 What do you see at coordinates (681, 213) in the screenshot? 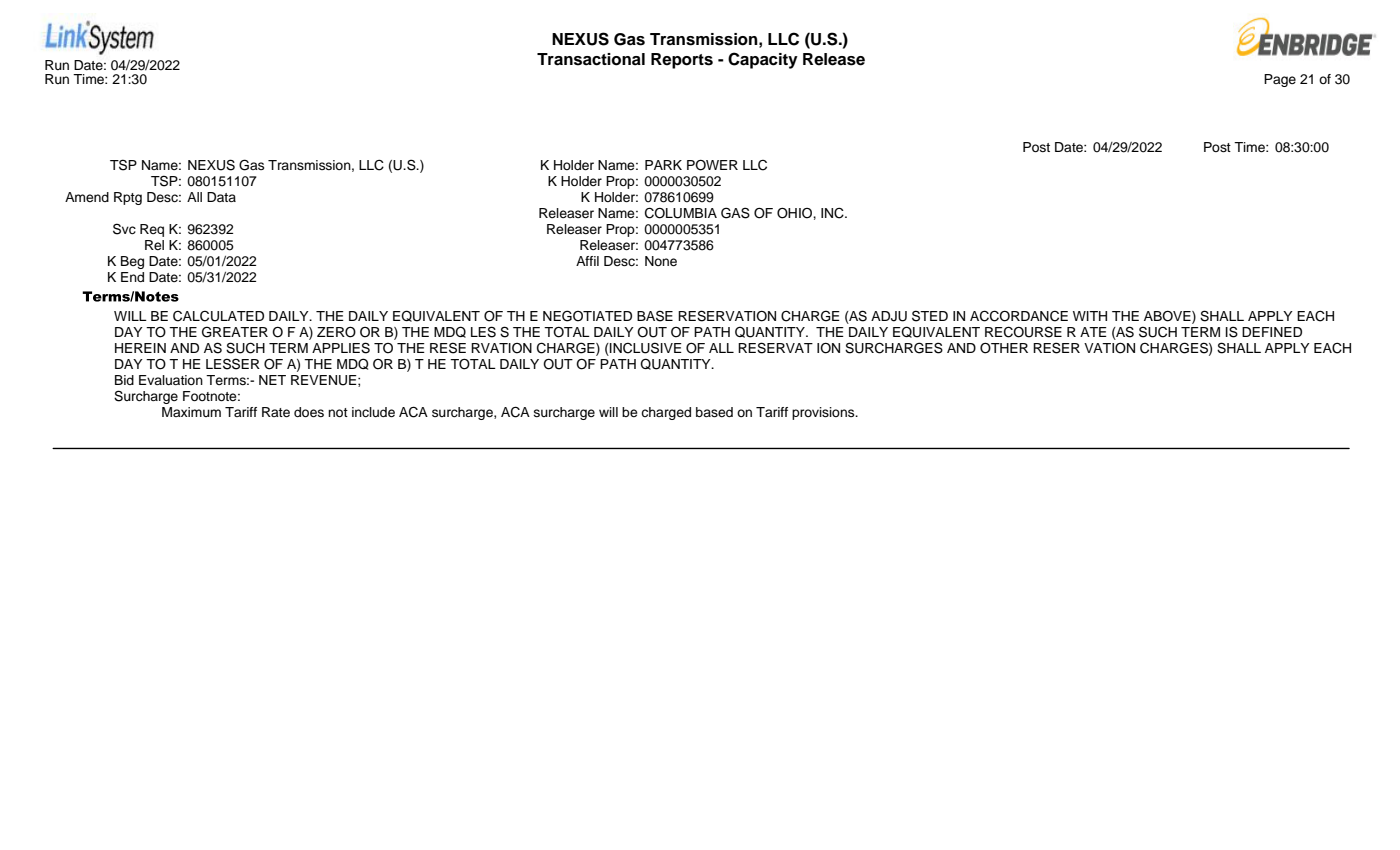
I see `COLUMBIA` at bounding box center [681, 213].
